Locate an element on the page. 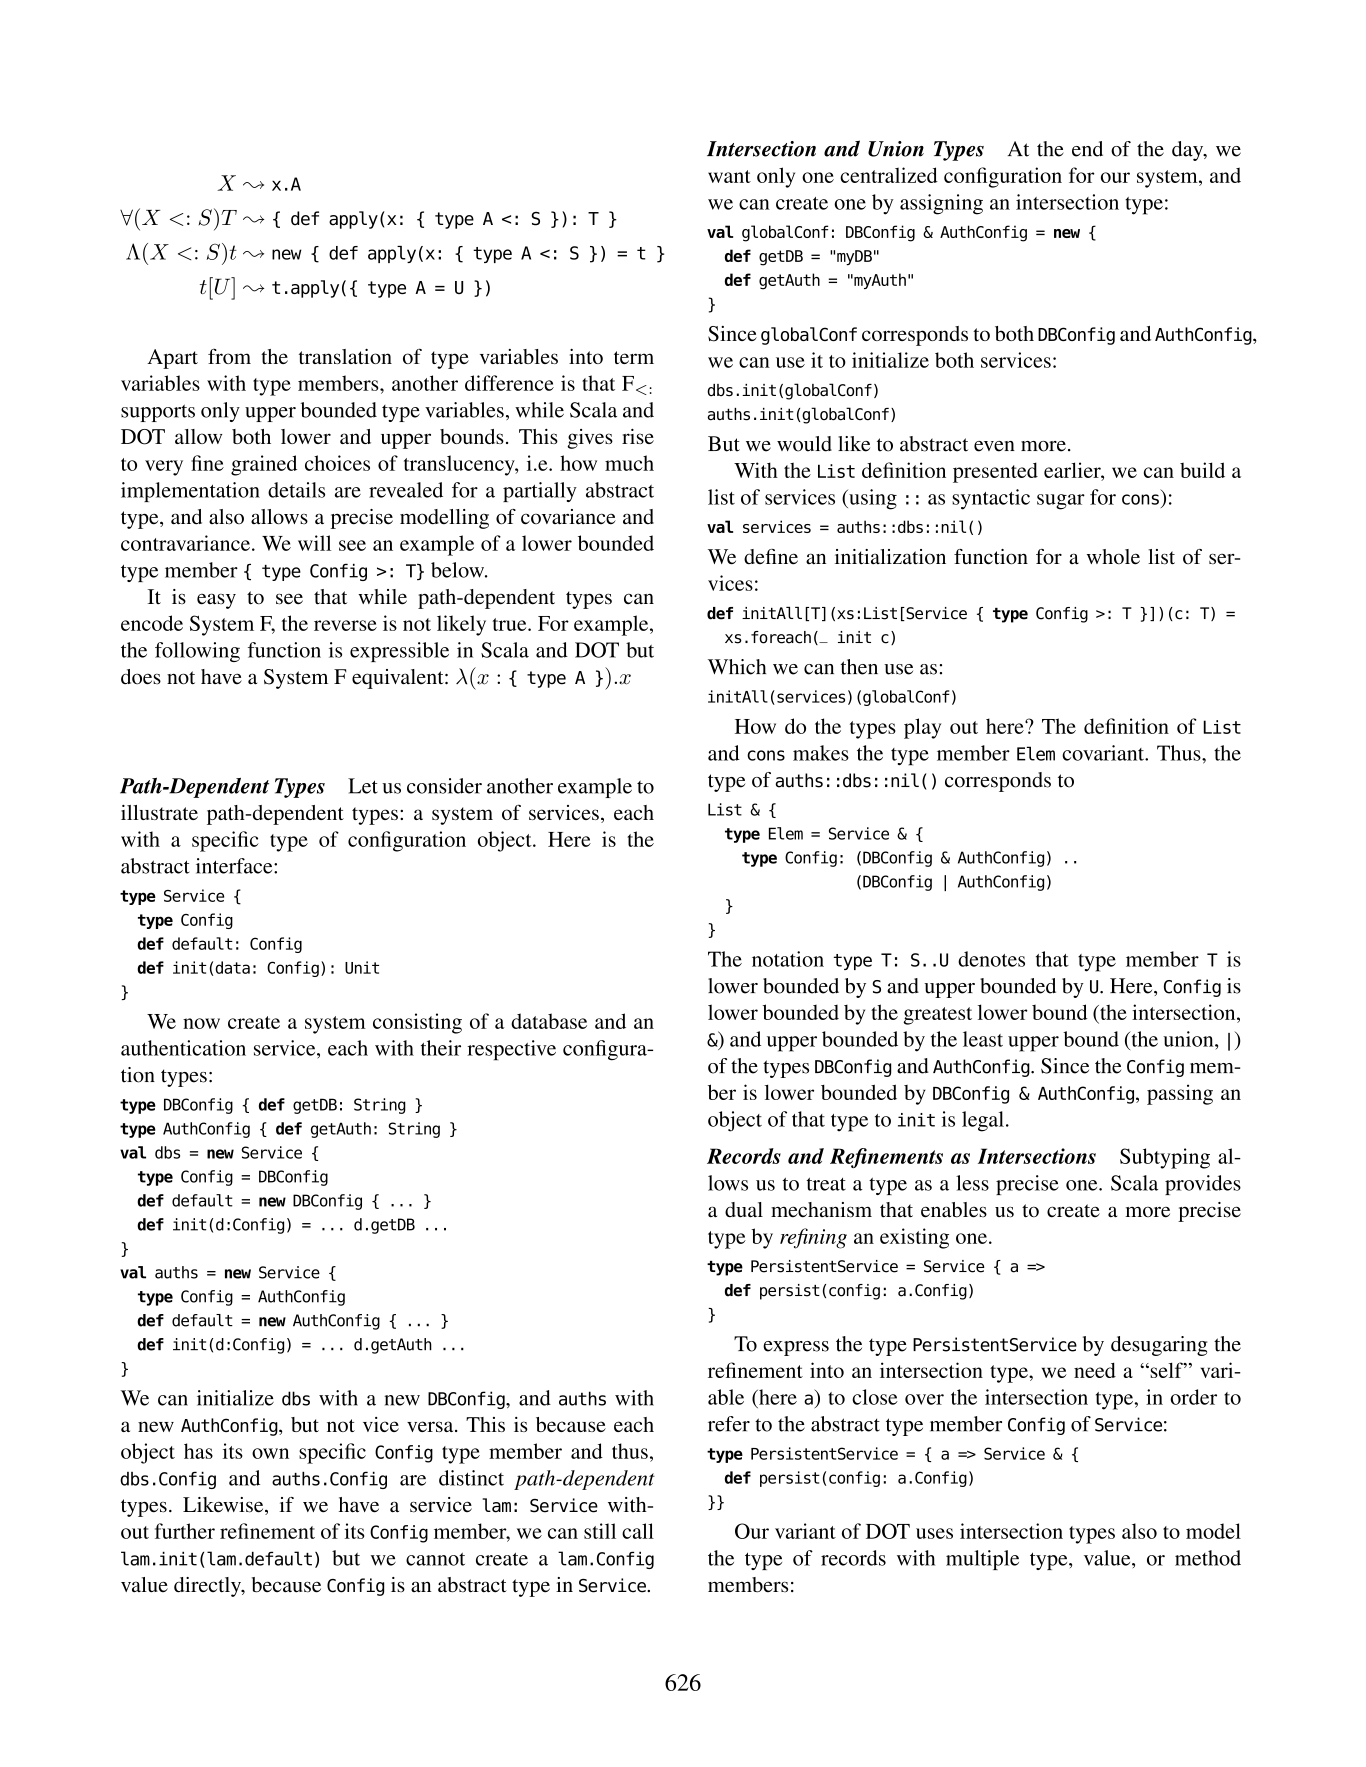  call is located at coordinates (638, 1531).
